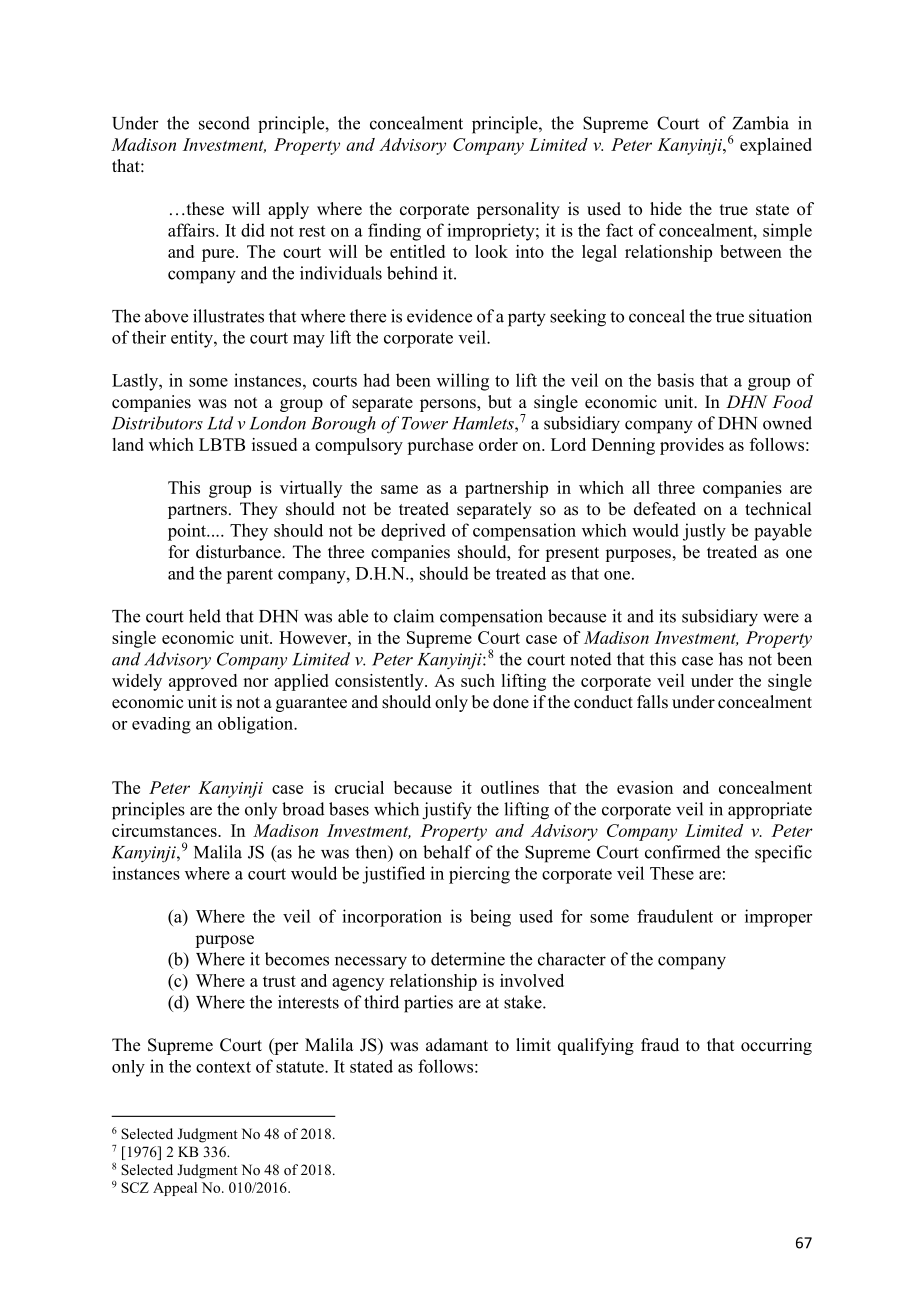 Image resolution: width=924 pixels, height=1308 pixels. Describe the element at coordinates (778, 918) in the document. I see `improper` at that location.
